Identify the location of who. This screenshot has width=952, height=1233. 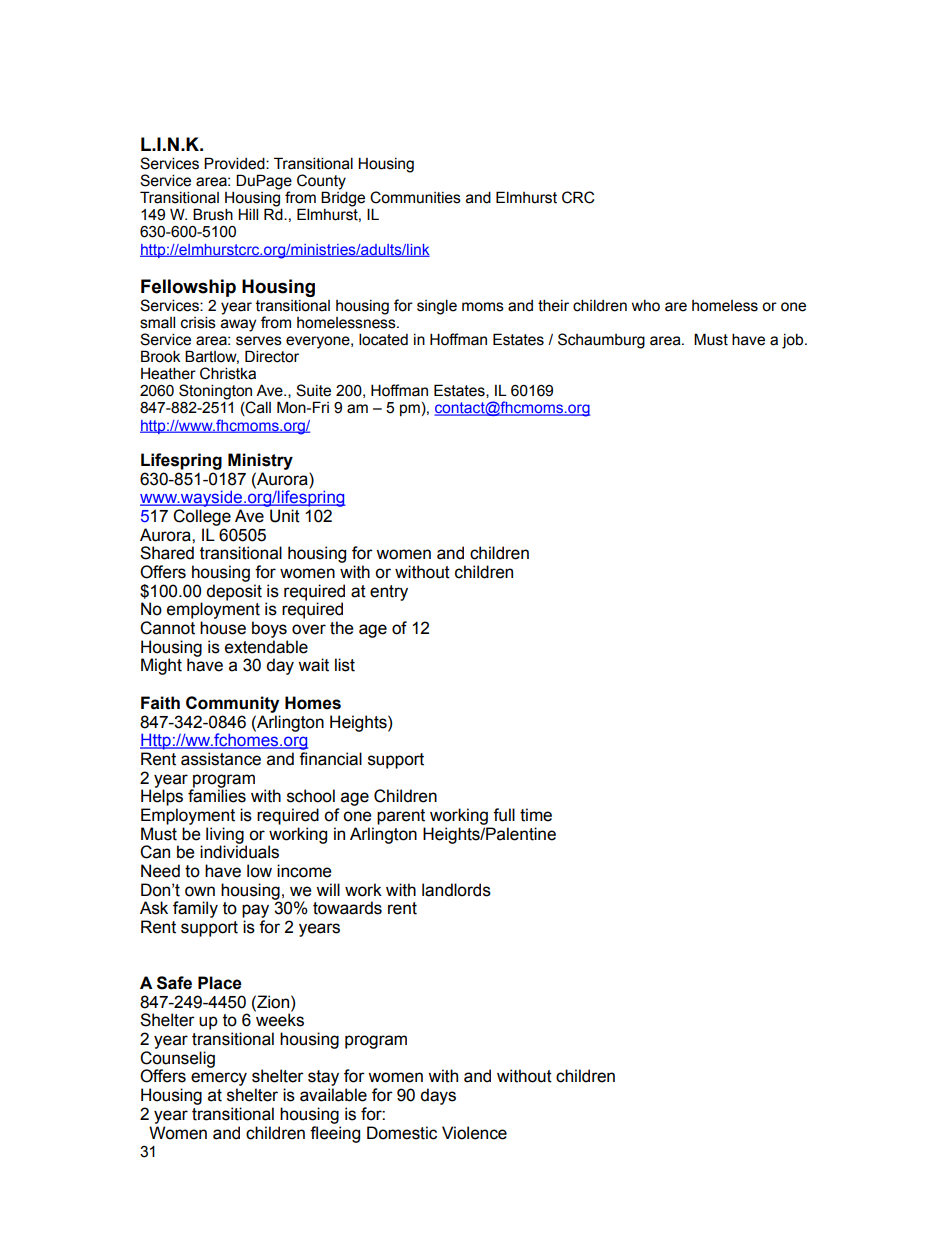
(646, 306).
